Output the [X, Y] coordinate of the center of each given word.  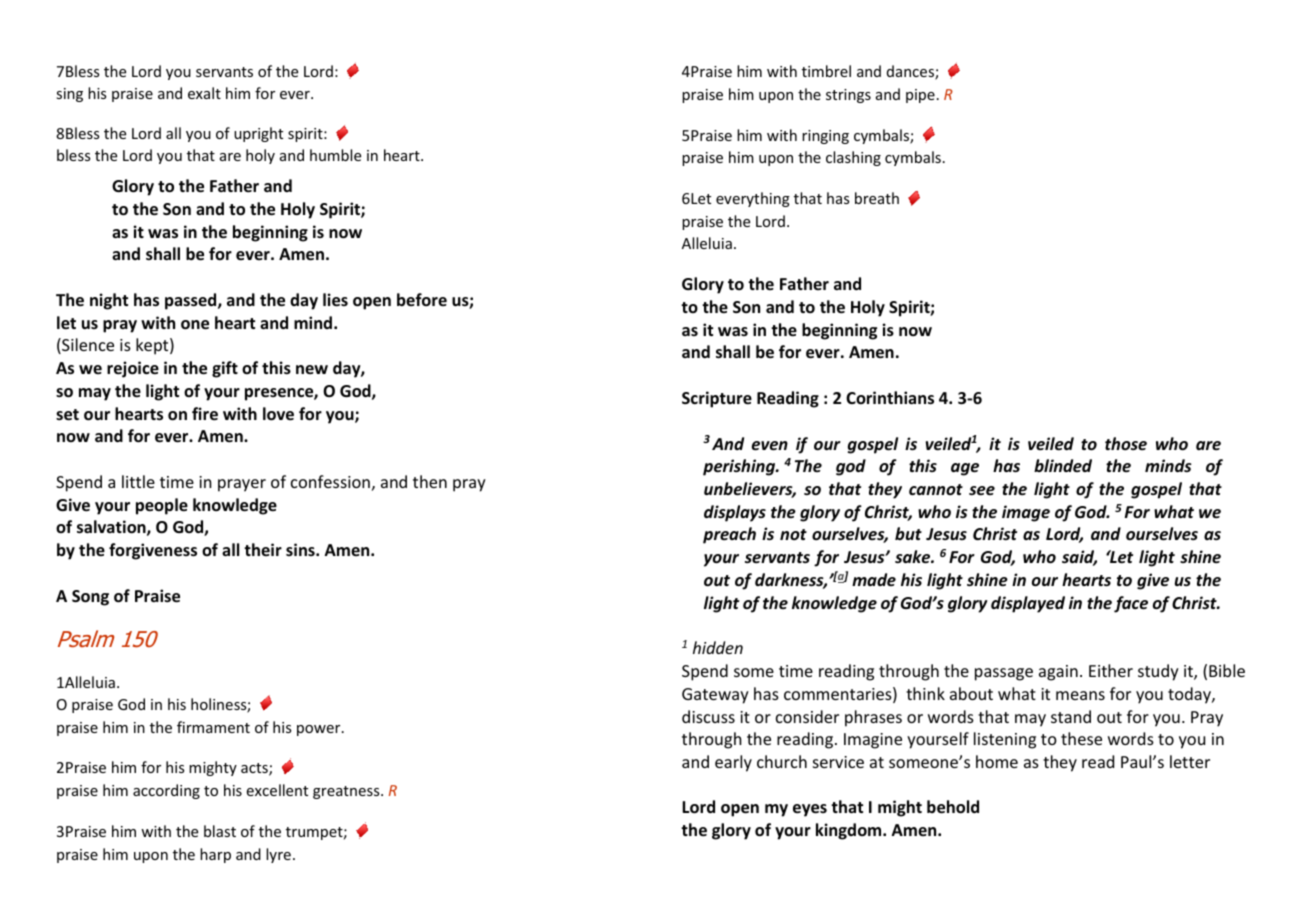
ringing [825, 137]
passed [192, 301]
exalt [204, 93]
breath [877, 198]
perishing [740, 467]
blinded [1063, 465]
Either [1111, 670]
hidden [718, 647]
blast [220, 831]
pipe [920, 96]
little [138, 481]
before [422, 300]
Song [90, 598]
